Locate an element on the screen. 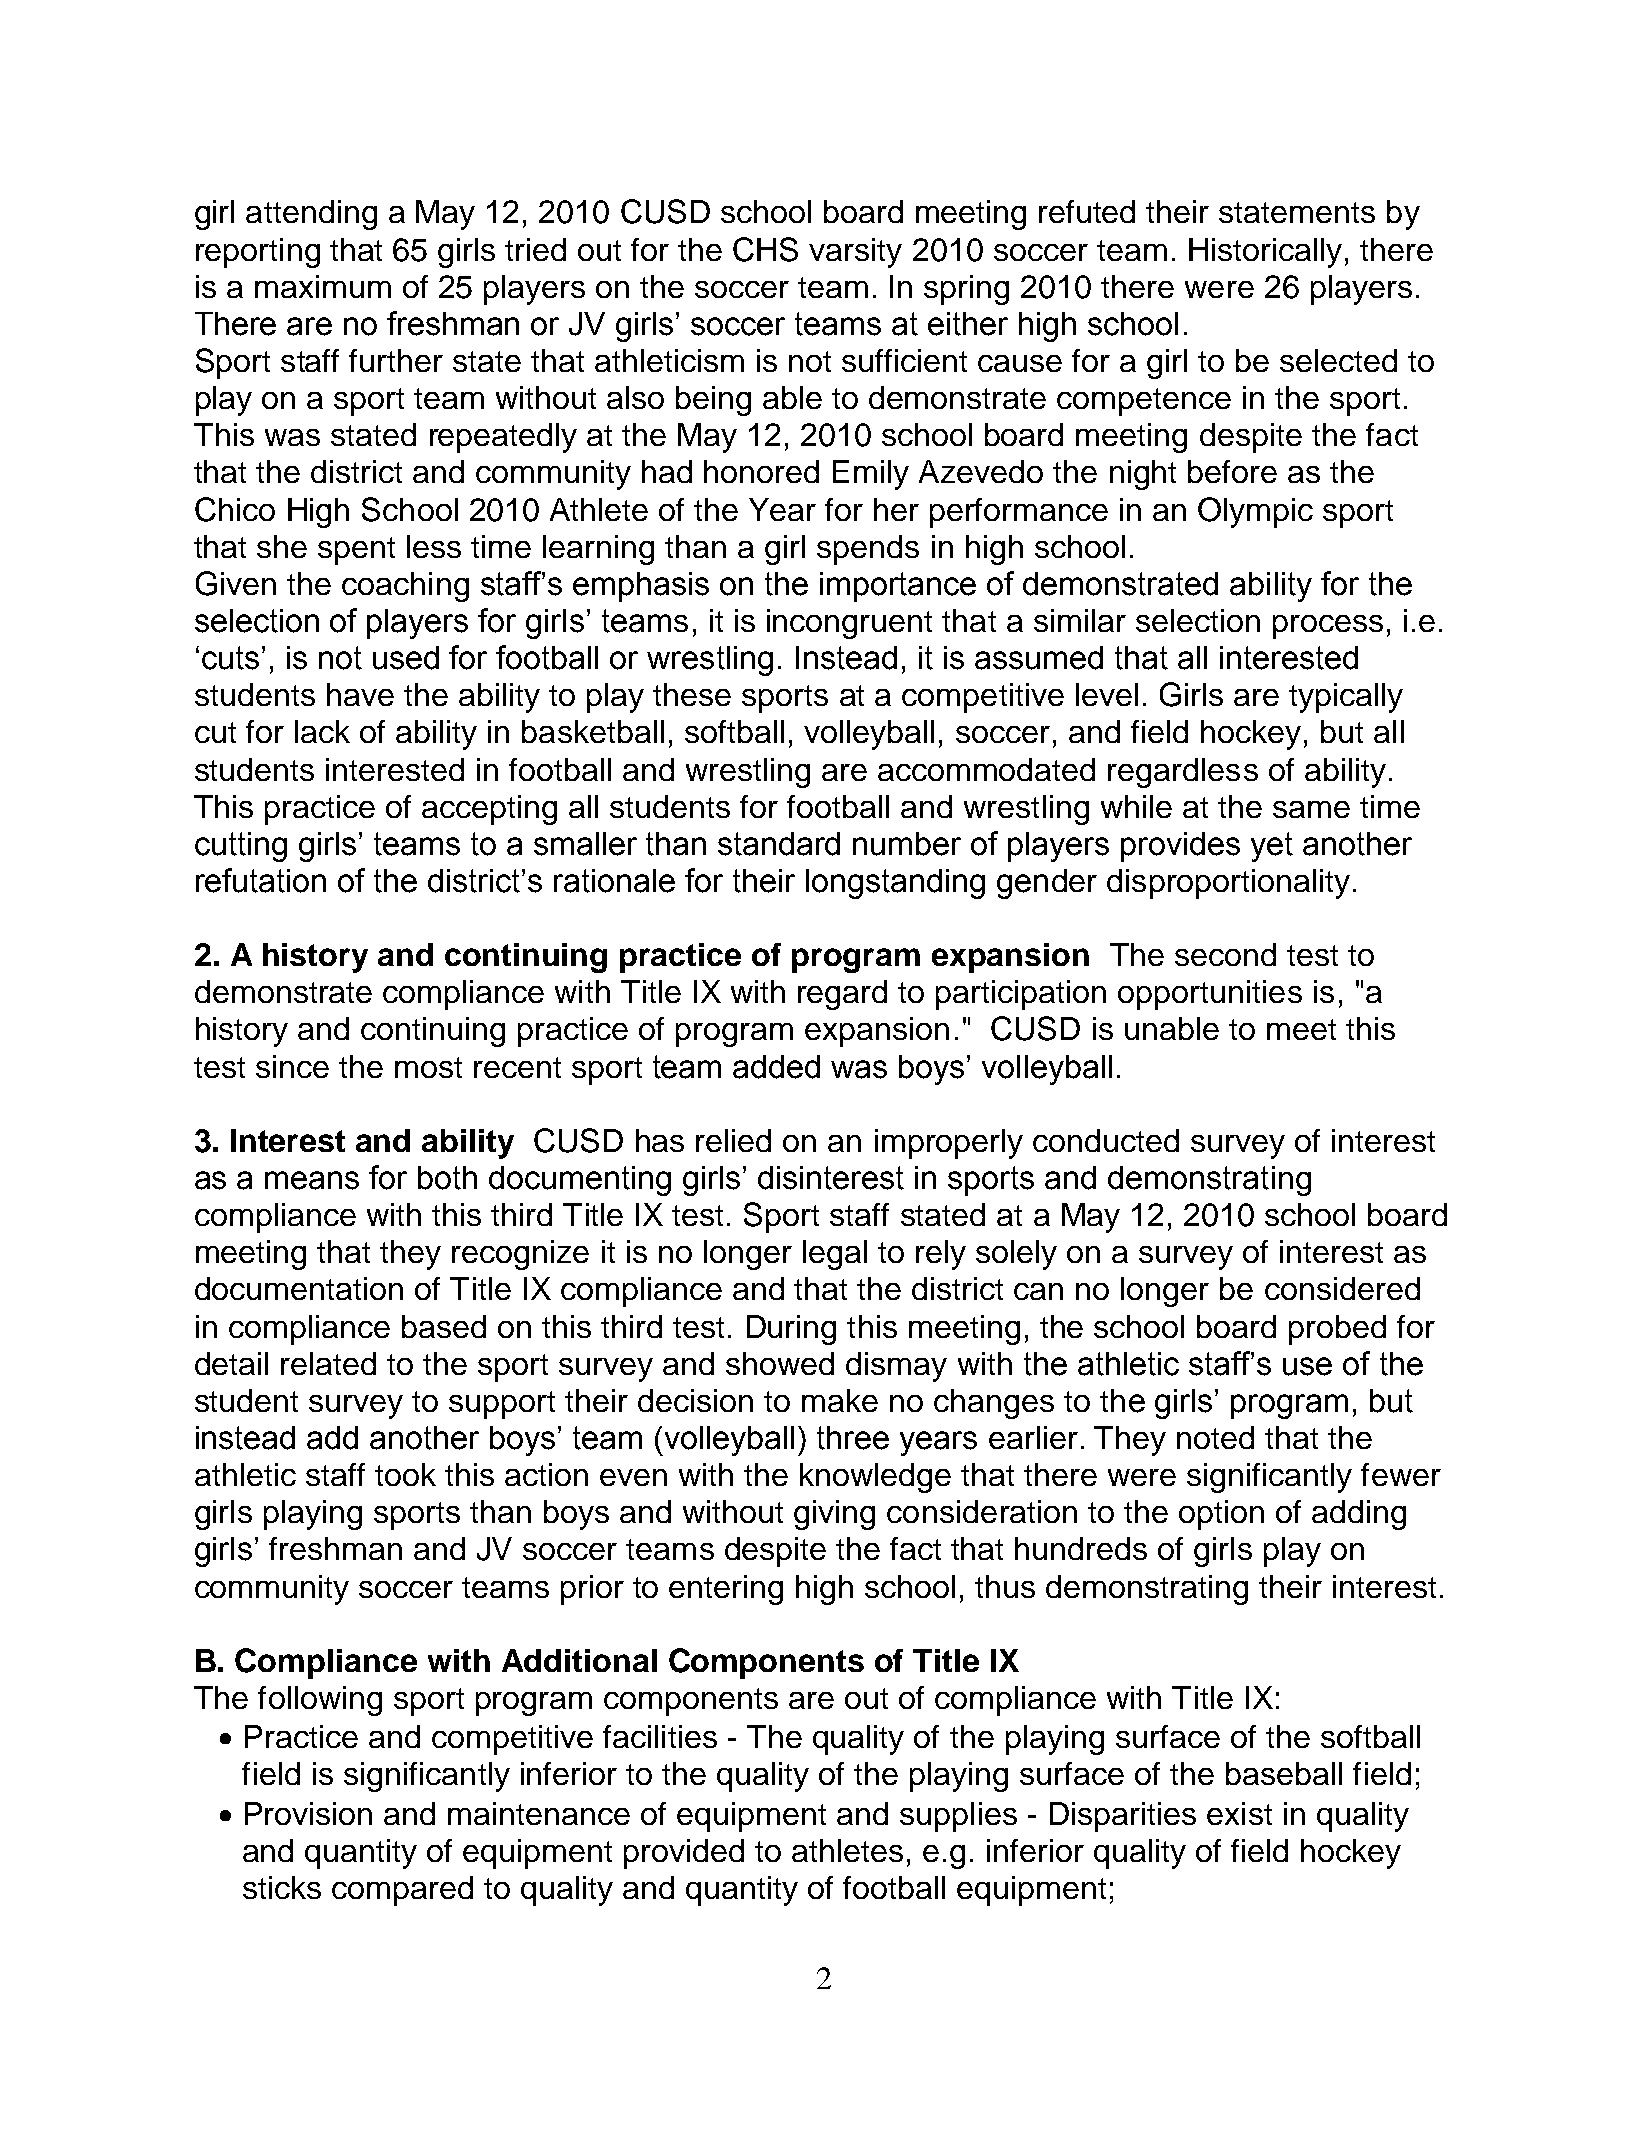 The image size is (1647, 2131). three is located at coordinates (853, 1438).
